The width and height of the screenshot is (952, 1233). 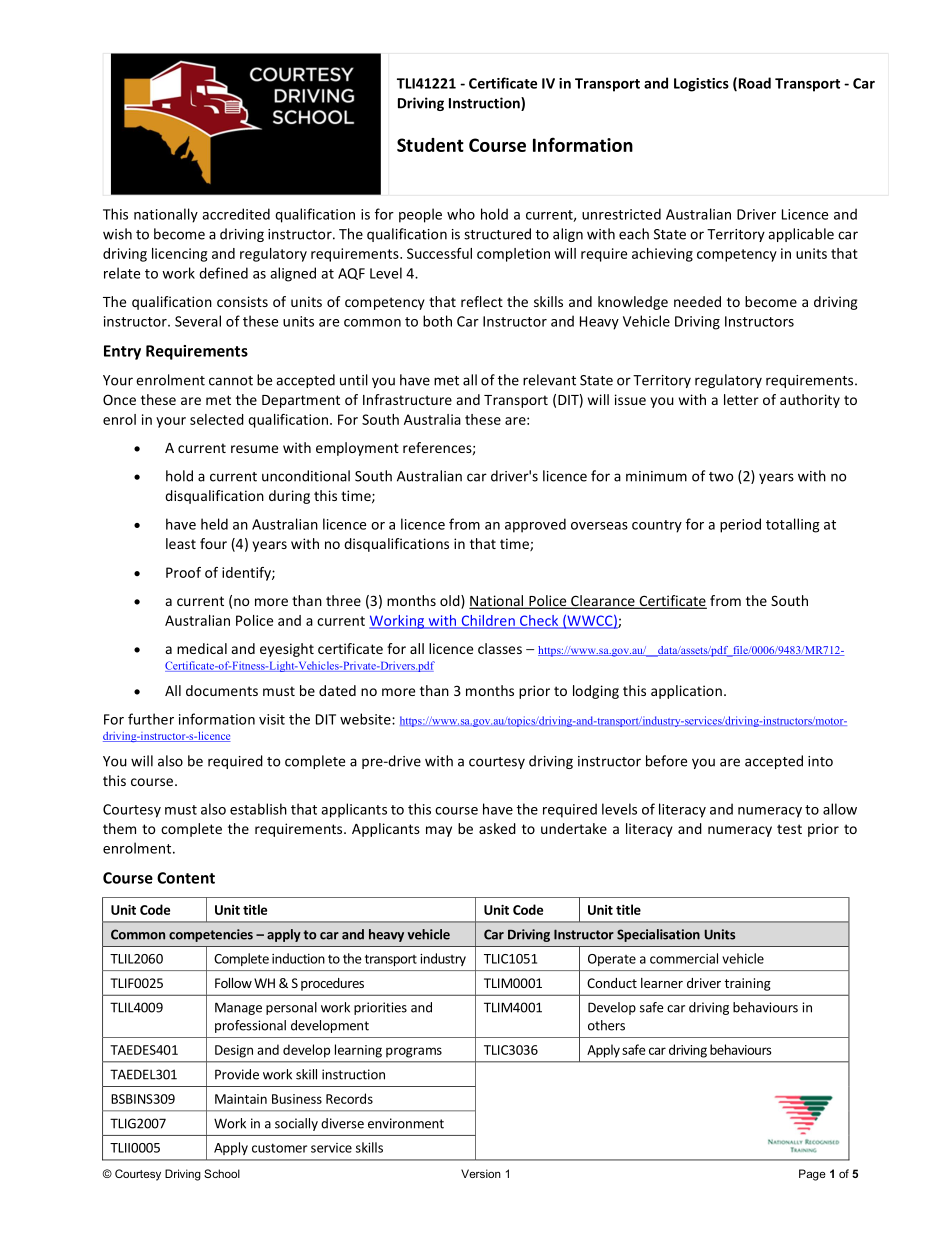 I want to click on Version, so click(x=481, y=1173).
